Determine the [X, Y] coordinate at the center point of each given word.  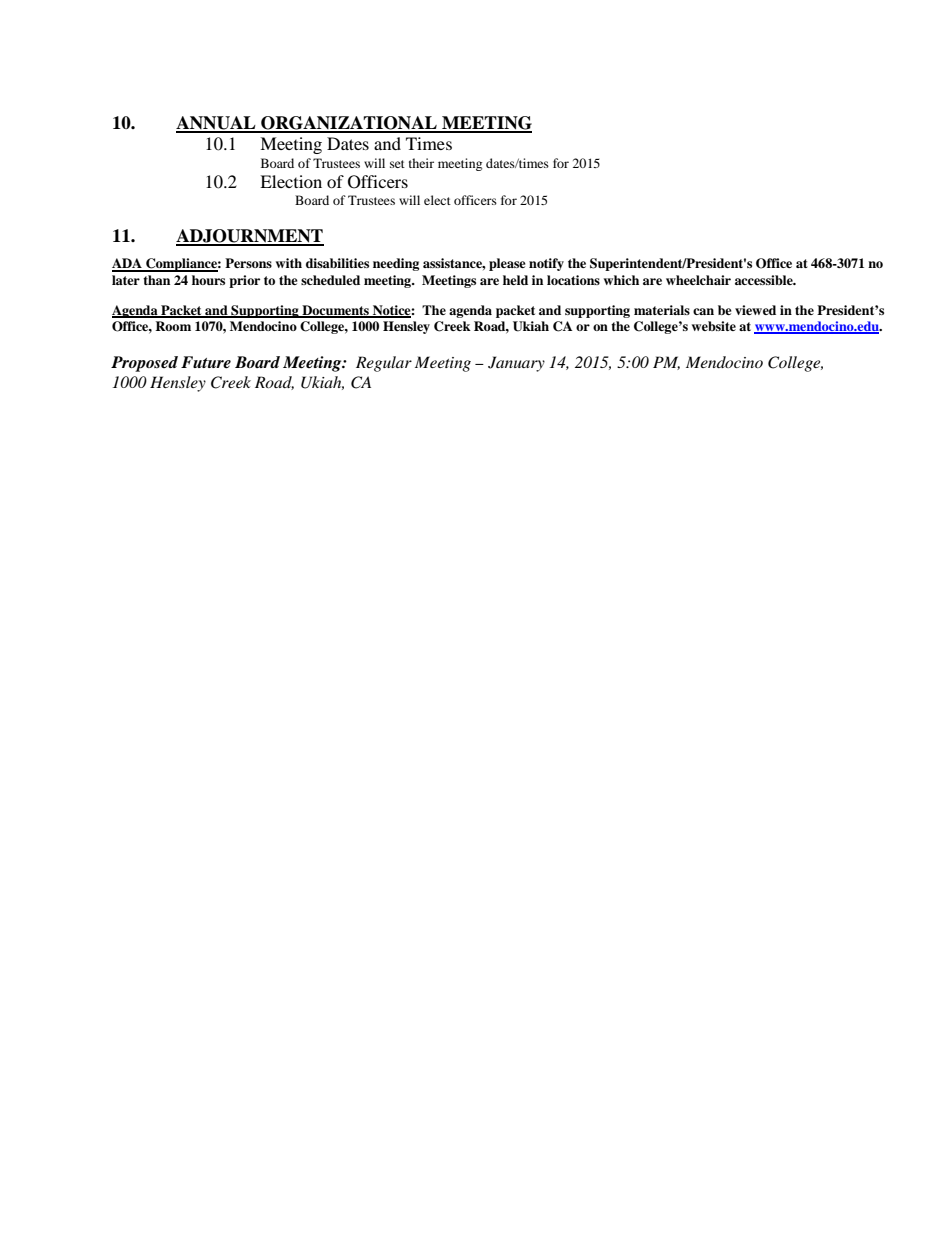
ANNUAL [217, 124]
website [714, 326]
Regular [384, 364]
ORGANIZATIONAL [349, 124]
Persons [248, 263]
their [421, 163]
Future [206, 362]
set [397, 164]
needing [396, 264]
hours [208, 280]
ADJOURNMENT [250, 237]
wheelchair [698, 280]
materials [662, 310]
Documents [335, 311]
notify [546, 264]
